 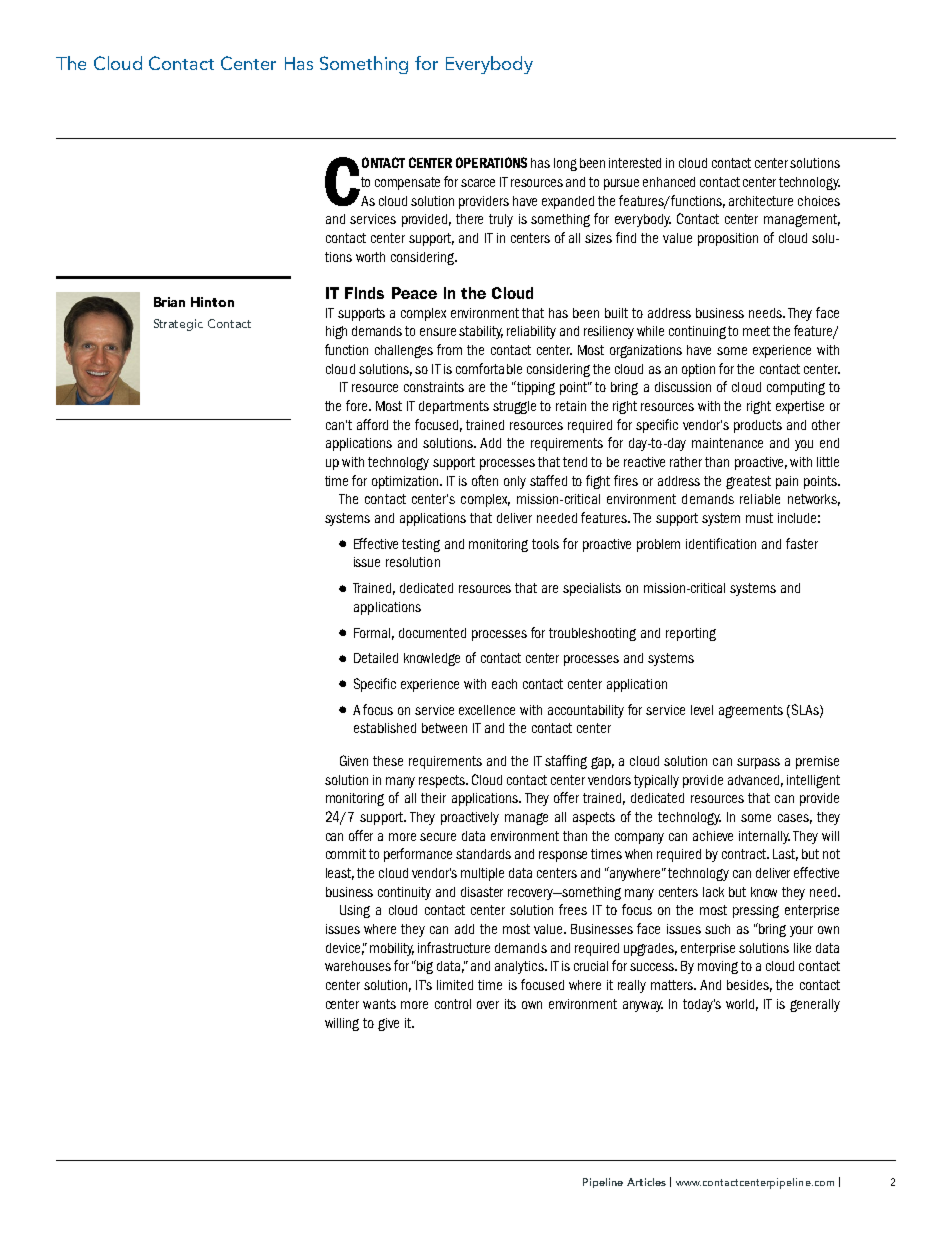 I want to click on least, so click(x=340, y=874).
